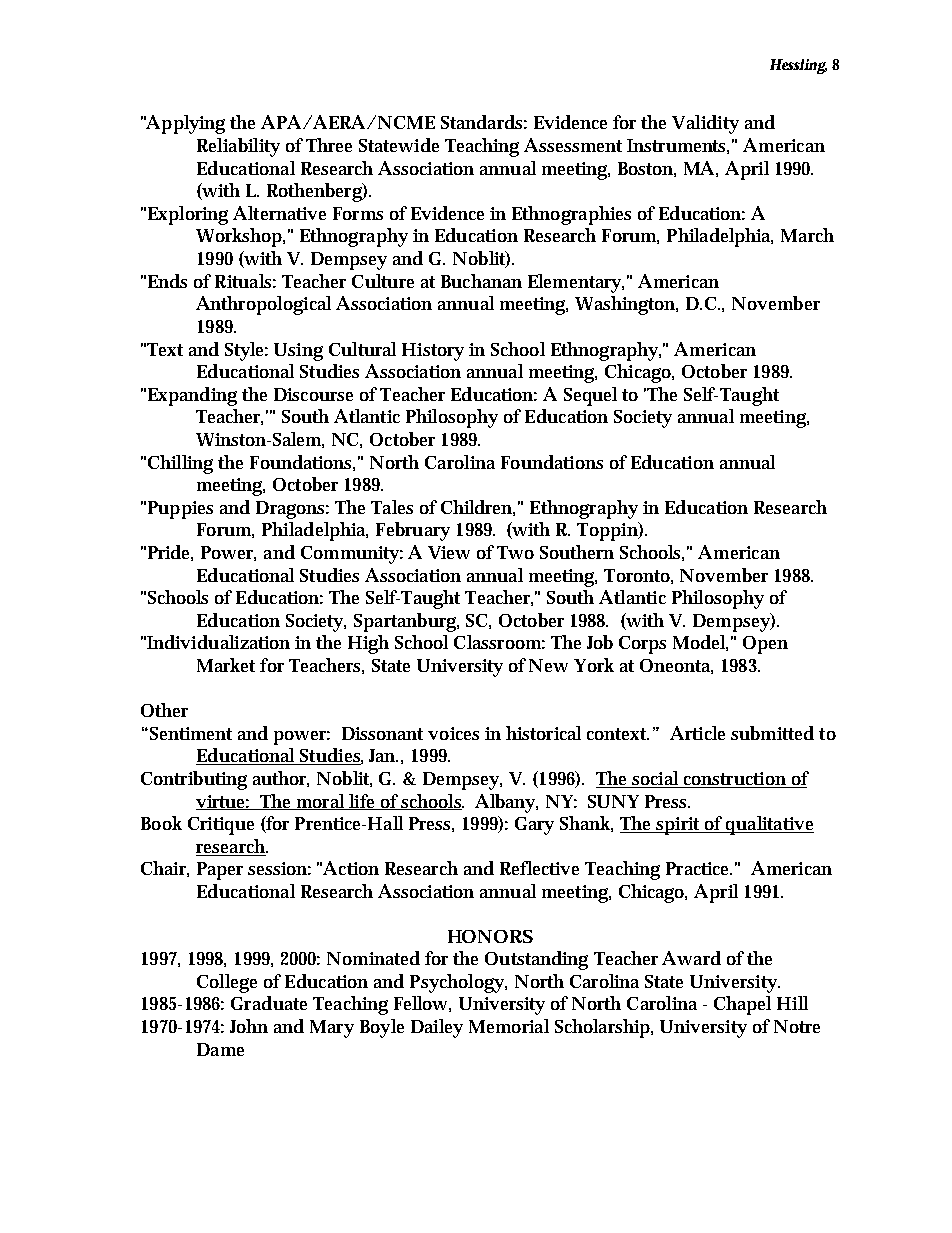  I want to click on John, so click(249, 1026).
